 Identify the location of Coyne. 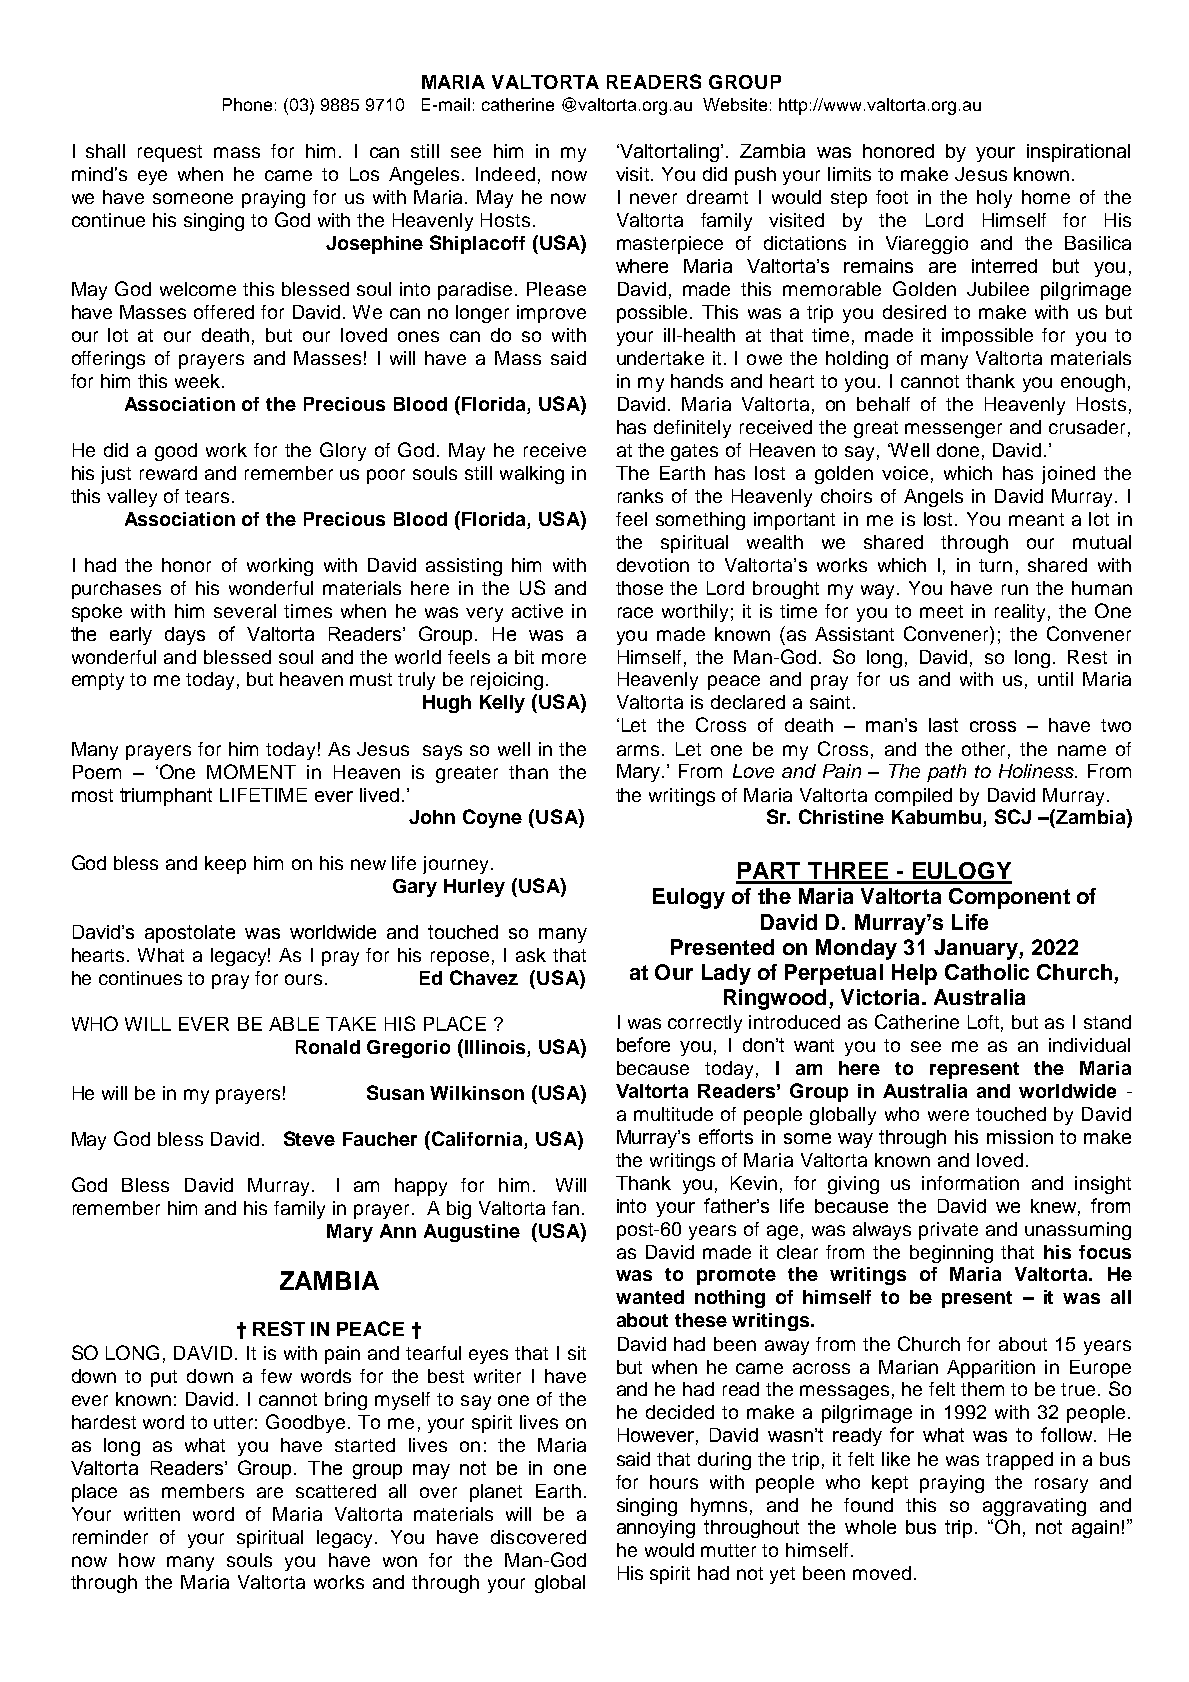
(492, 818).
